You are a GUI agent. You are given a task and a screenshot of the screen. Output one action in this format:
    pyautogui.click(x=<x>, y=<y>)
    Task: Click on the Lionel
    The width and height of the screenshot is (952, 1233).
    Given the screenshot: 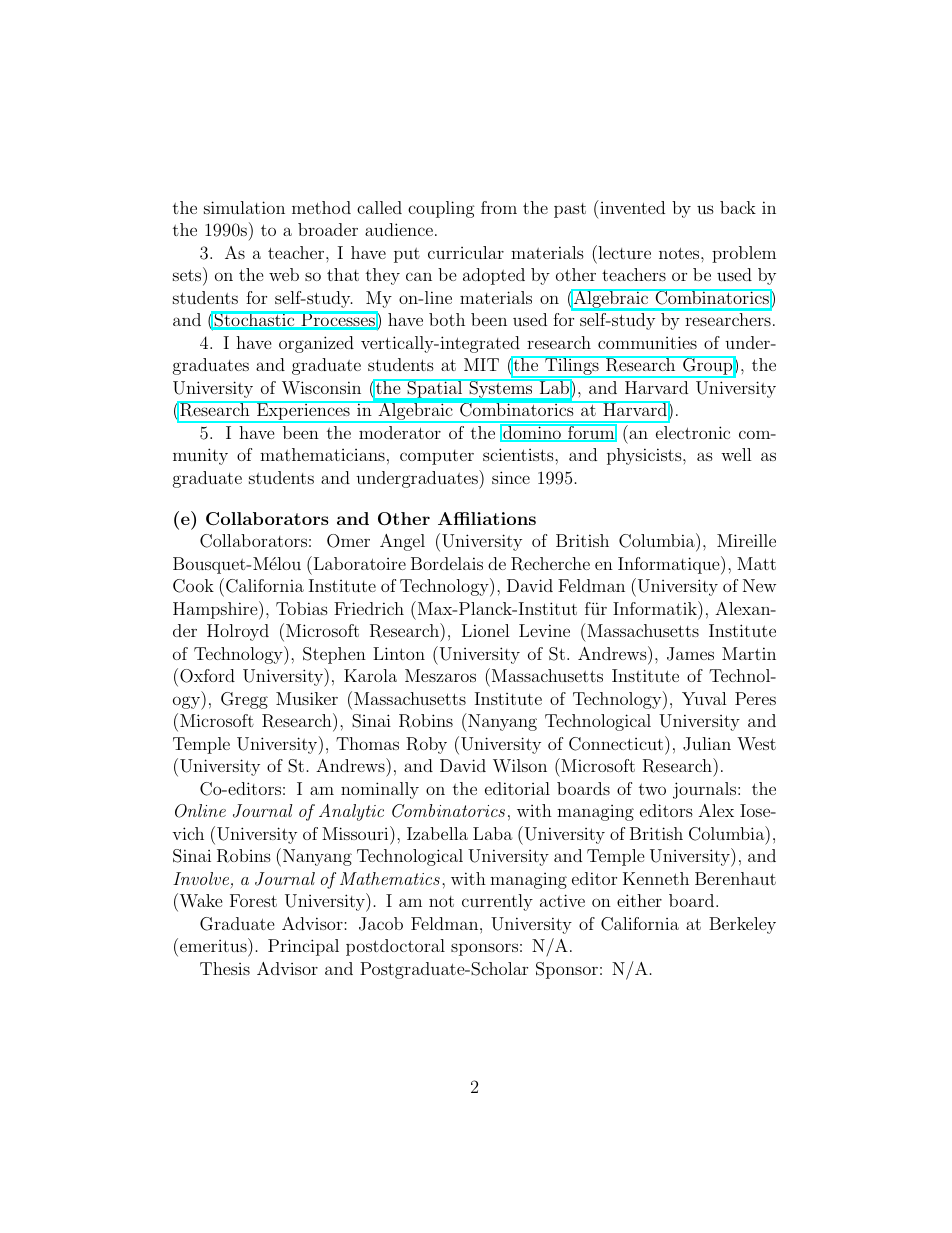 What is the action you would take?
    pyautogui.click(x=486, y=630)
